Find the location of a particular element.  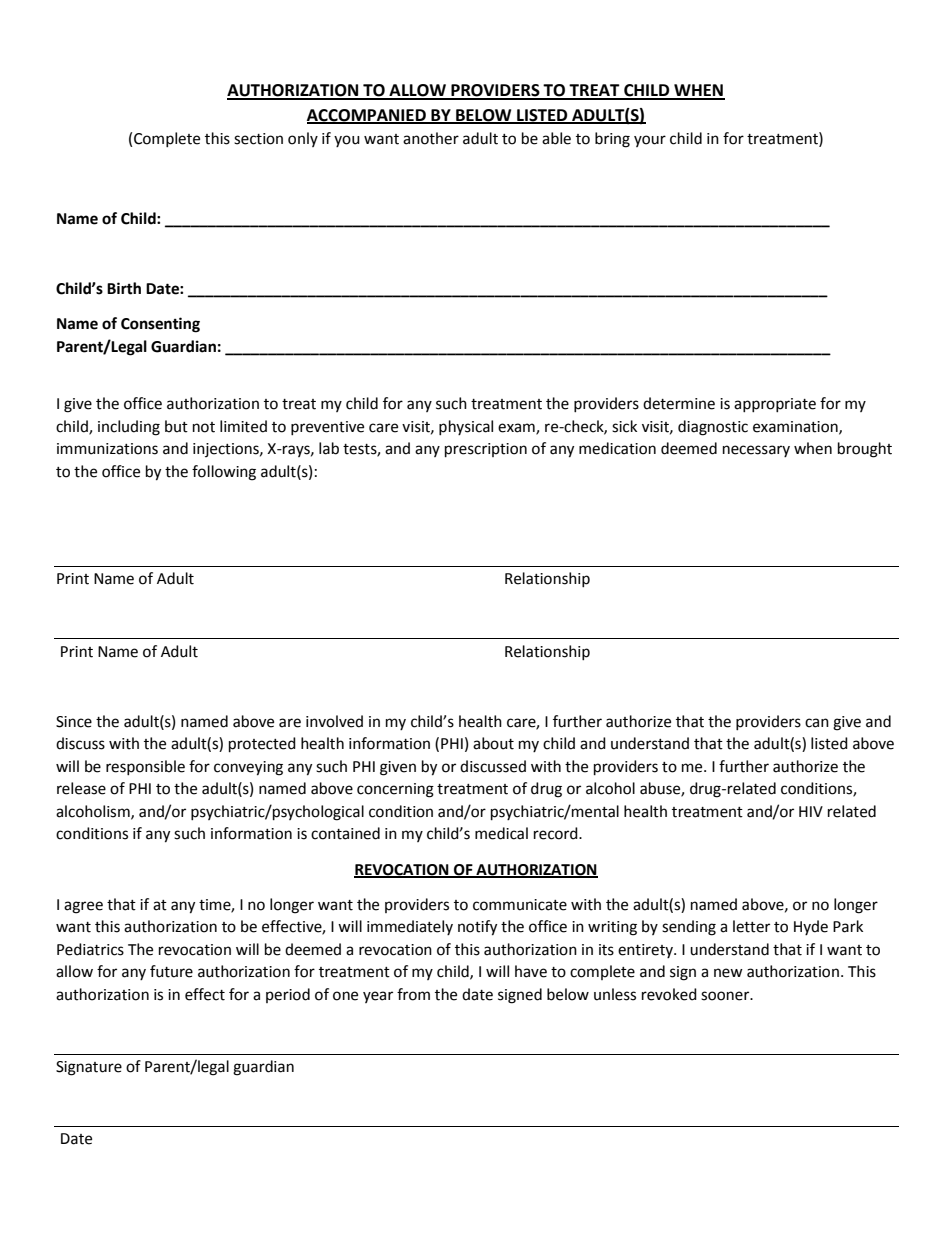

prescription is located at coordinates (486, 450).
